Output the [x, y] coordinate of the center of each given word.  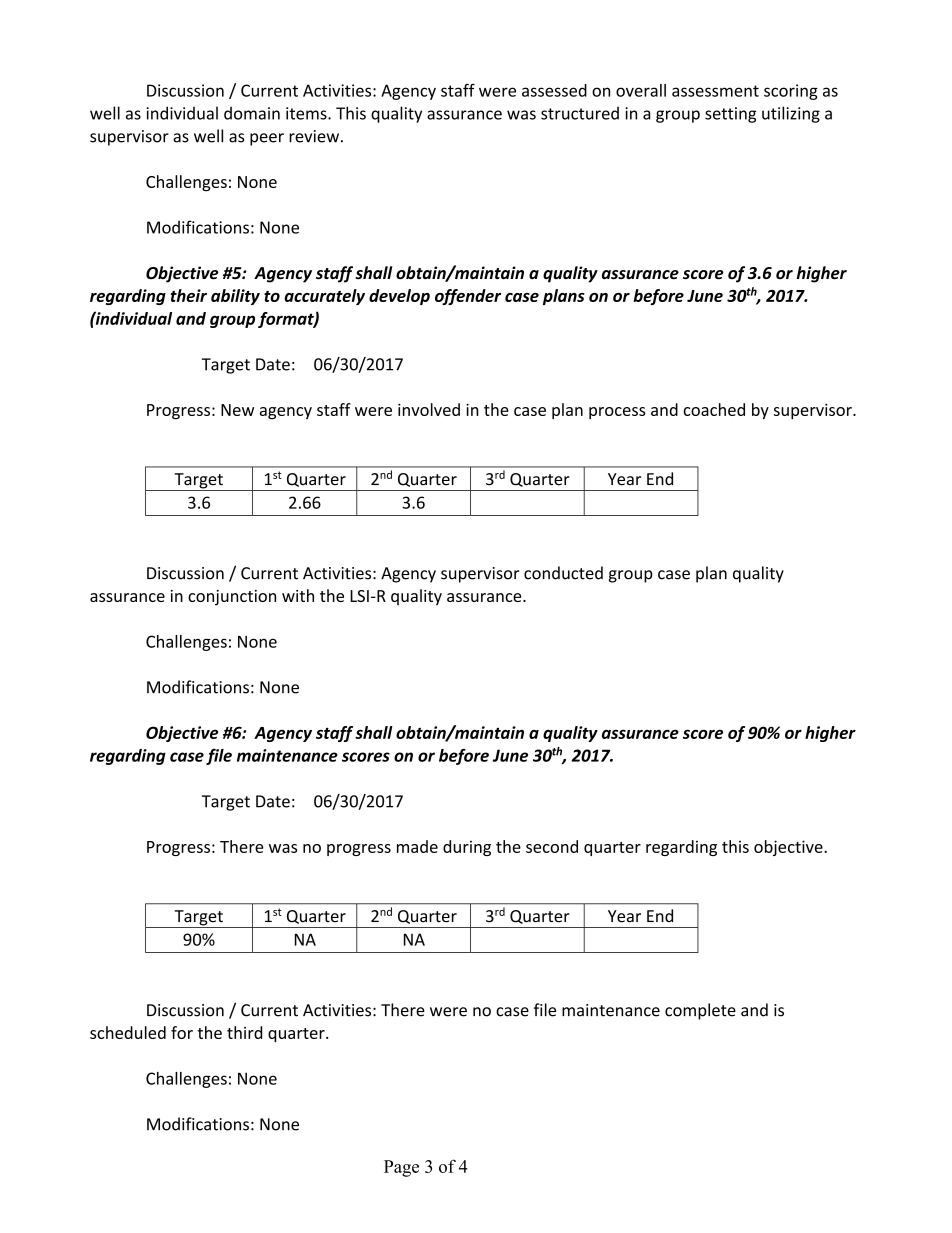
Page [401, 1168]
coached [714, 409]
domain [252, 113]
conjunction [232, 598]
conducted [563, 573]
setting [730, 115]
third [244, 1032]
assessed [554, 90]
